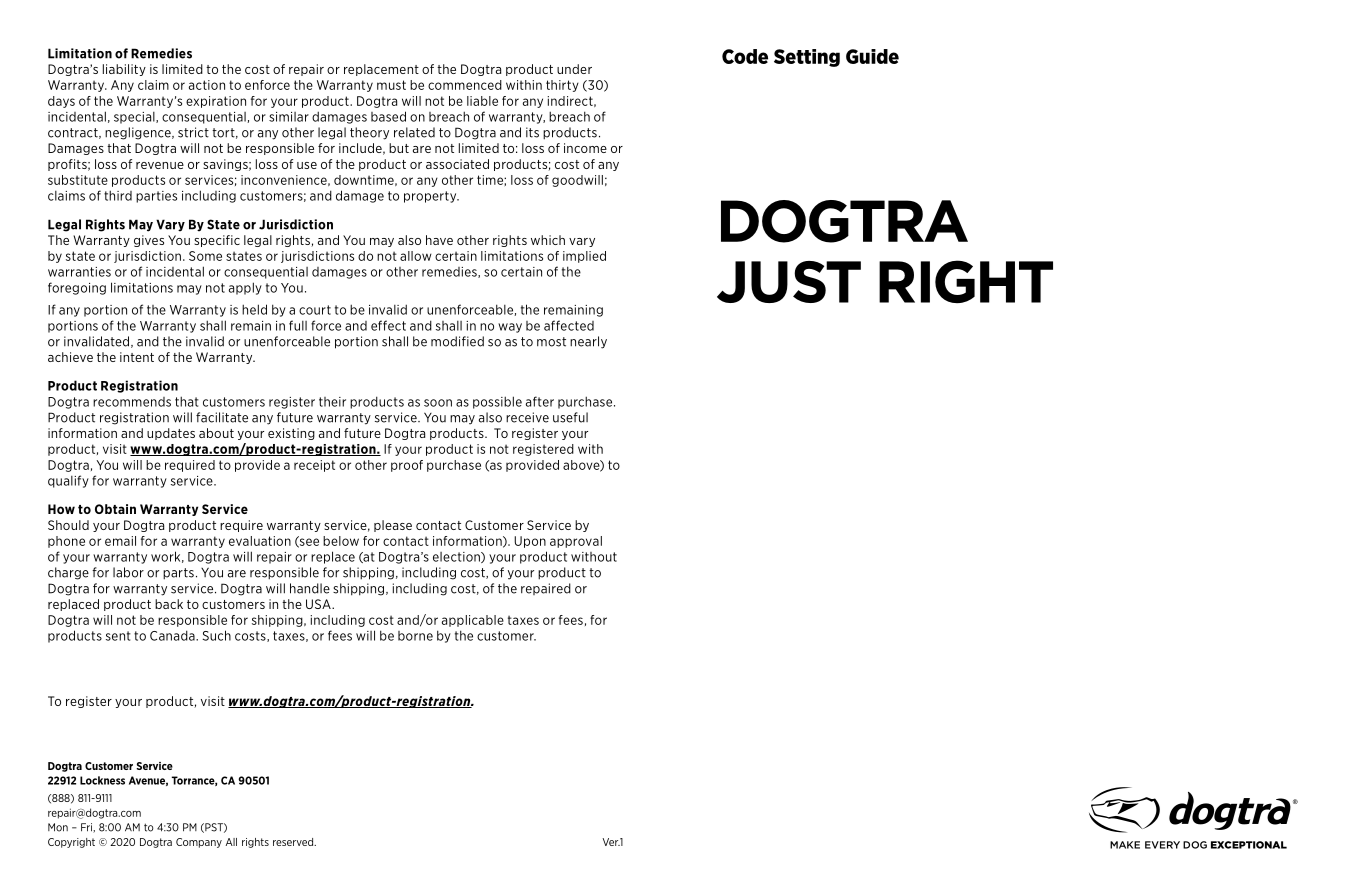 Image resolution: width=1345 pixels, height=896 pixels. I want to click on under, so click(574, 69).
